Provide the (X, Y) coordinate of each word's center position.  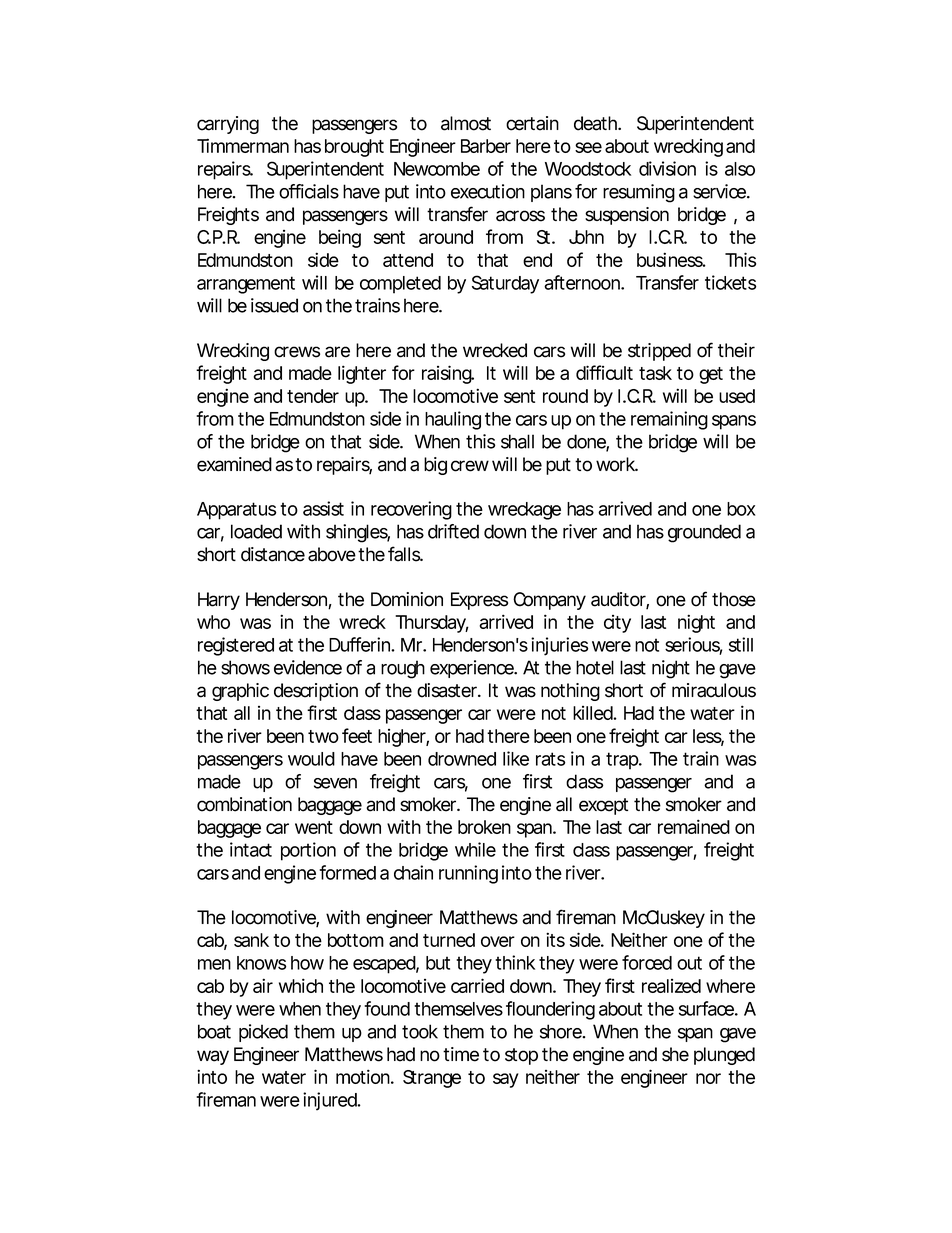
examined (234, 464)
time (461, 1054)
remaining (669, 420)
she (675, 1054)
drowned (462, 759)
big (435, 466)
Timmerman (243, 145)
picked (263, 1033)
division (667, 168)
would (311, 759)
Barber (486, 146)
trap (623, 761)
